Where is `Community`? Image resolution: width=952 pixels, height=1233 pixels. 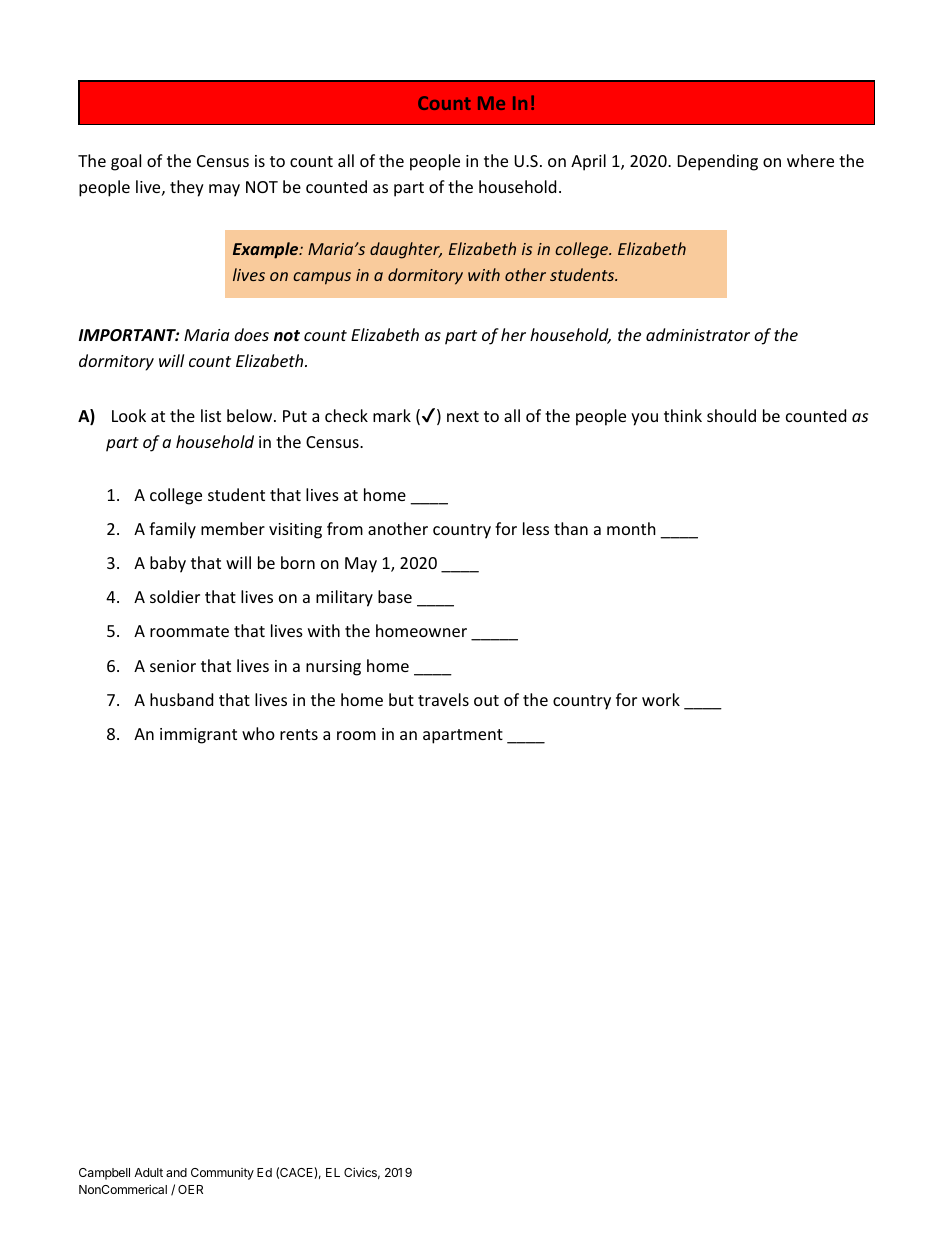 Community is located at coordinates (222, 1174).
